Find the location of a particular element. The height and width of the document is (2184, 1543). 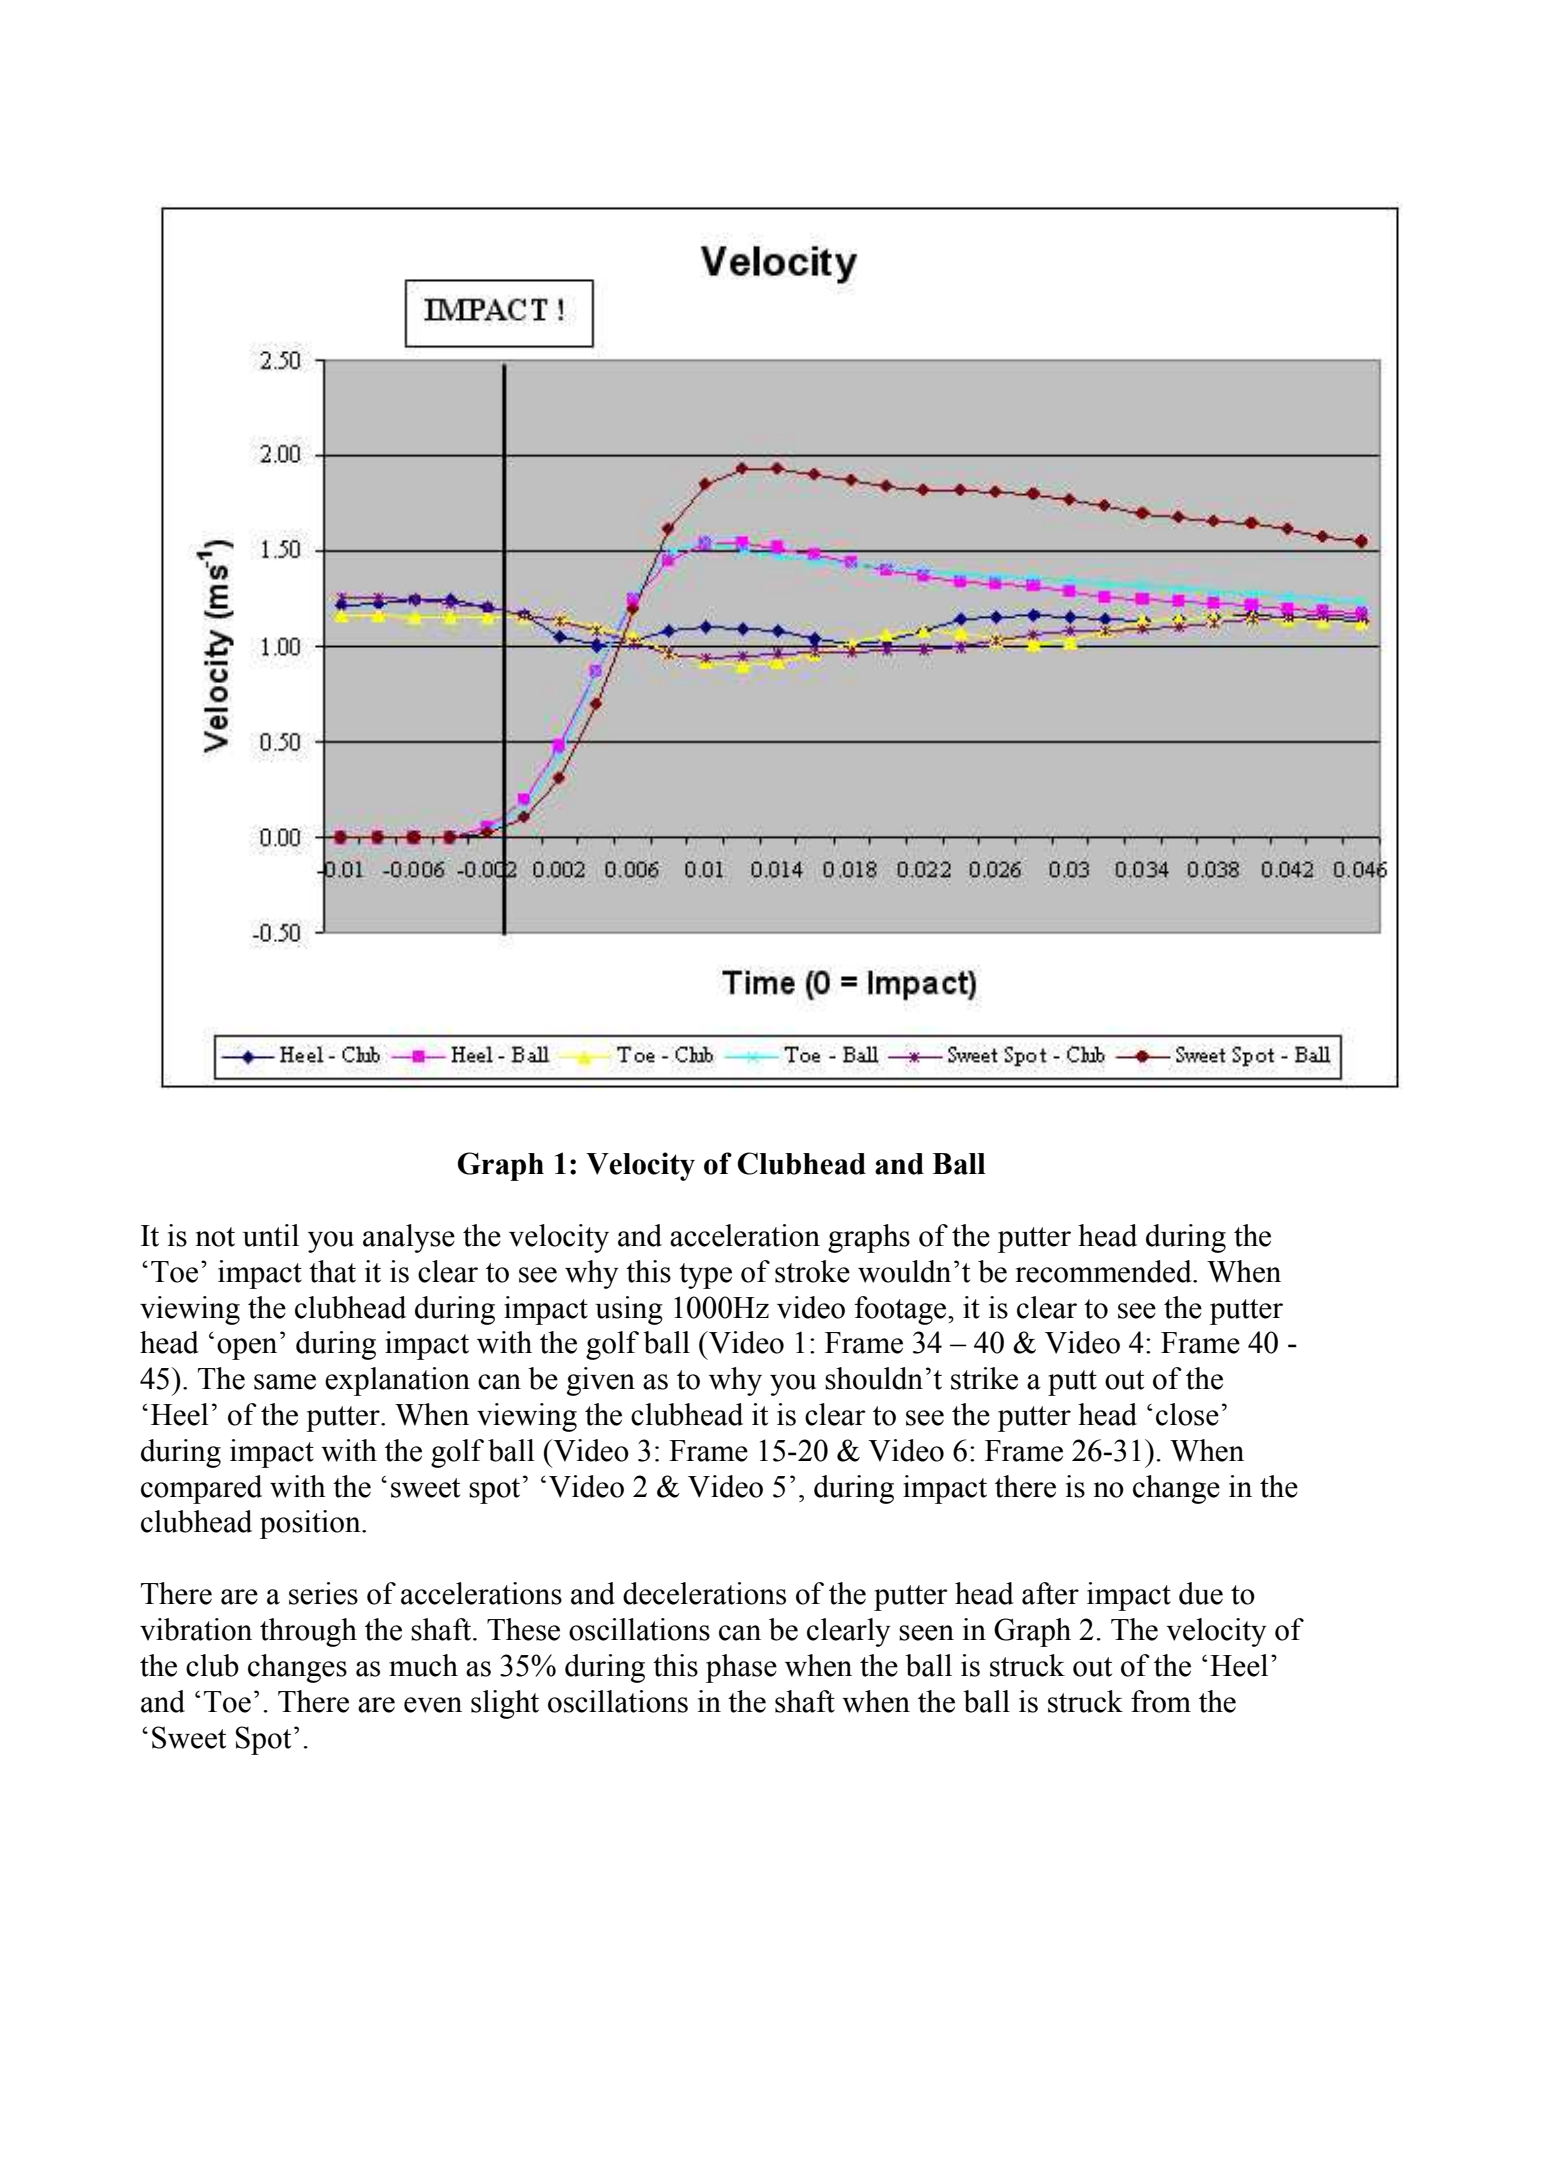

until is located at coordinates (271, 1235).
